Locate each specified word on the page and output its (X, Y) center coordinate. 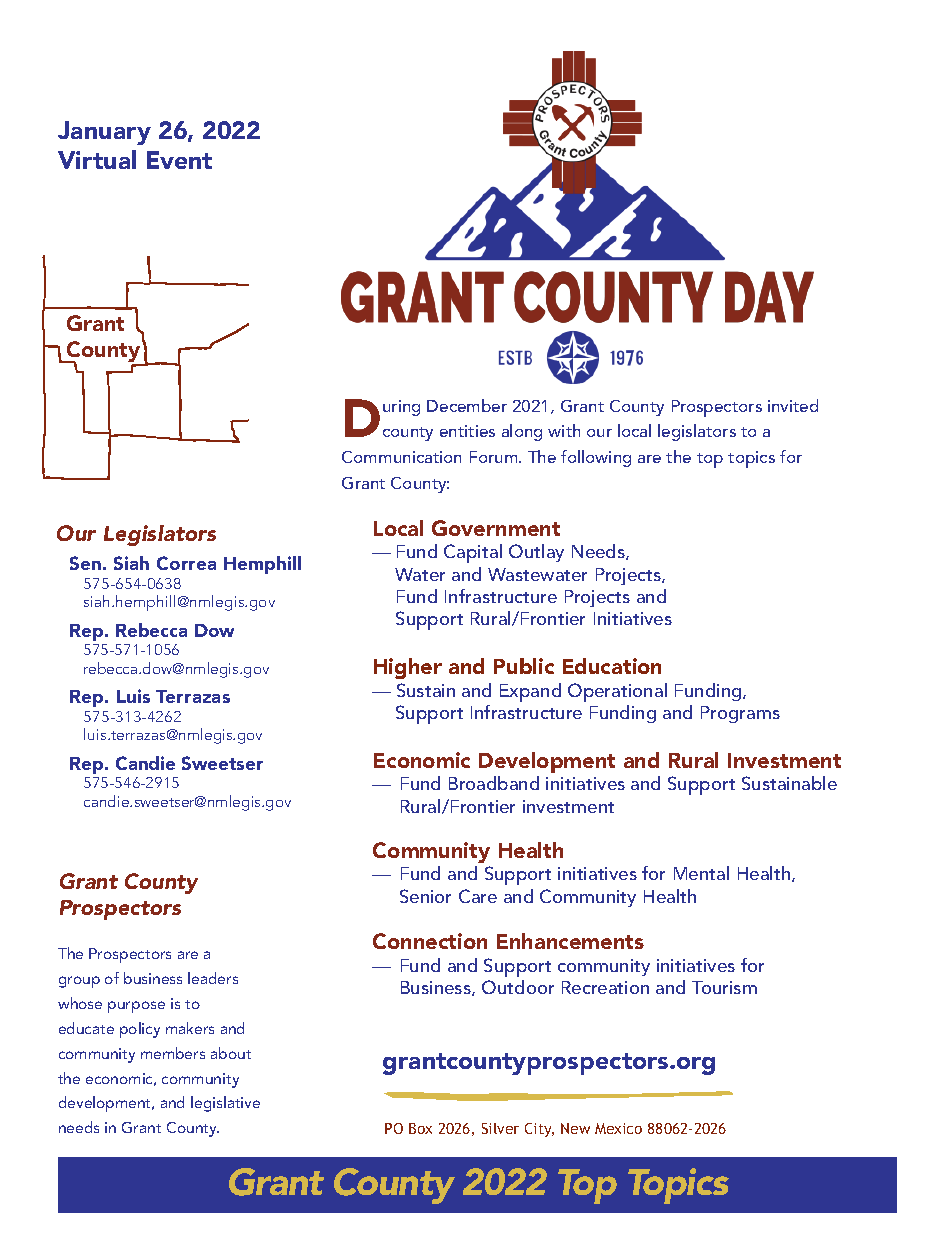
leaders (213, 978)
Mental (701, 873)
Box (420, 1128)
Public (524, 666)
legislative (225, 1104)
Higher (408, 668)
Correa (186, 563)
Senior (425, 896)
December (467, 405)
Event (179, 160)
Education (612, 666)
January (104, 133)
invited (793, 405)
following (596, 458)
